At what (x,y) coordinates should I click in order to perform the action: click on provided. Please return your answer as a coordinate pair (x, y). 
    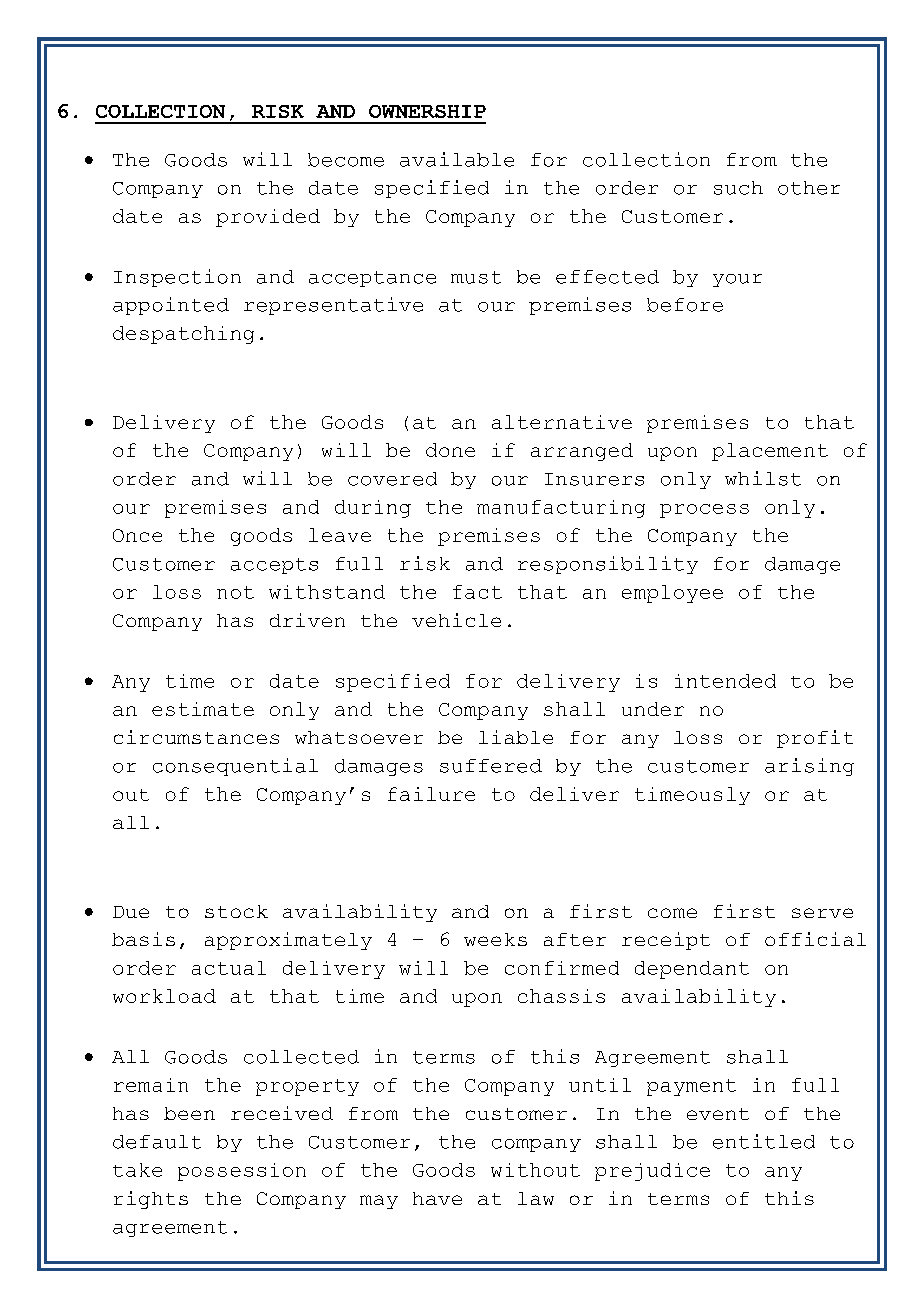
    Looking at the image, I should click on (268, 218).
